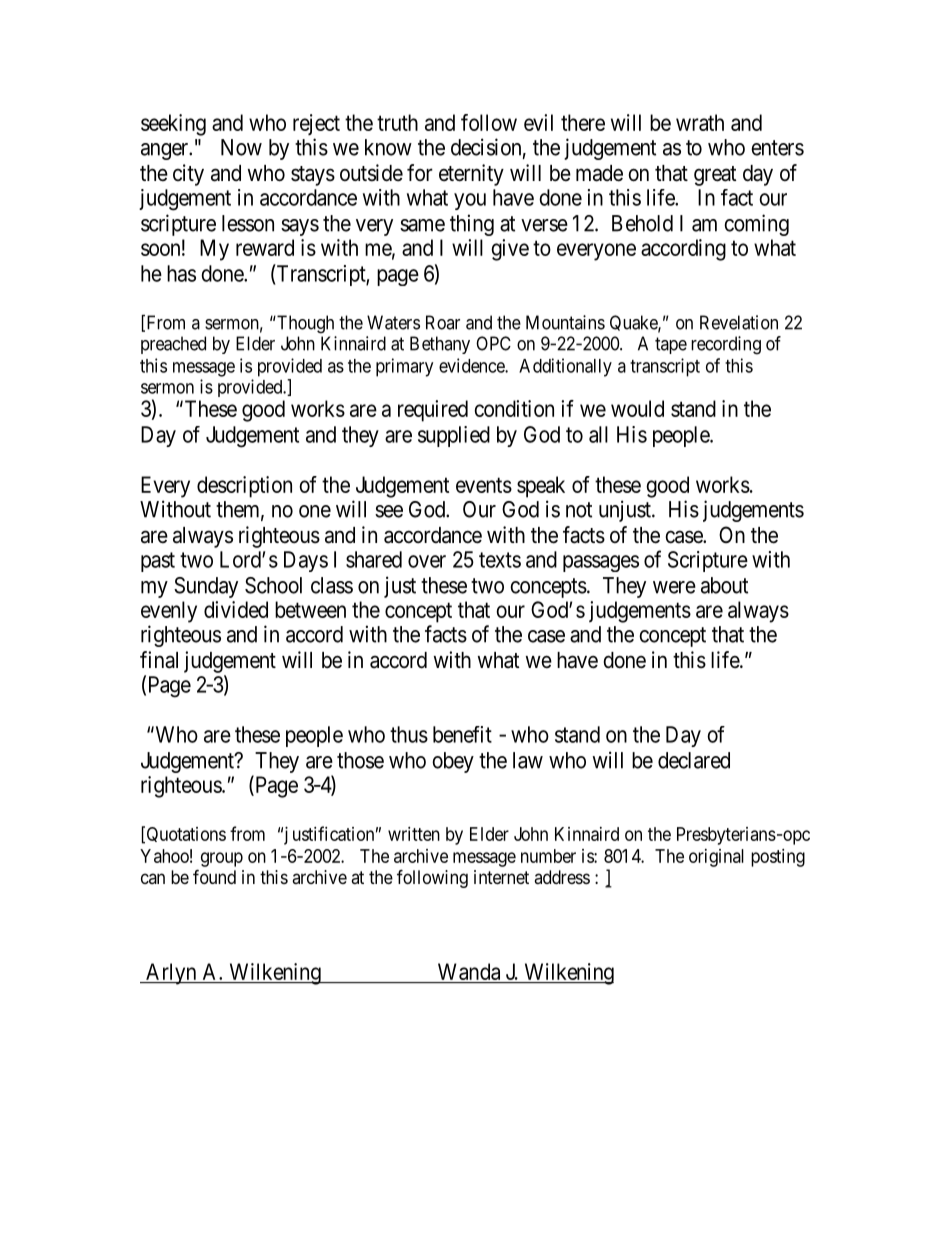 This screenshot has height=1233, width=952. What do you see at coordinates (471, 175) in the screenshot?
I see `eternity` at bounding box center [471, 175].
